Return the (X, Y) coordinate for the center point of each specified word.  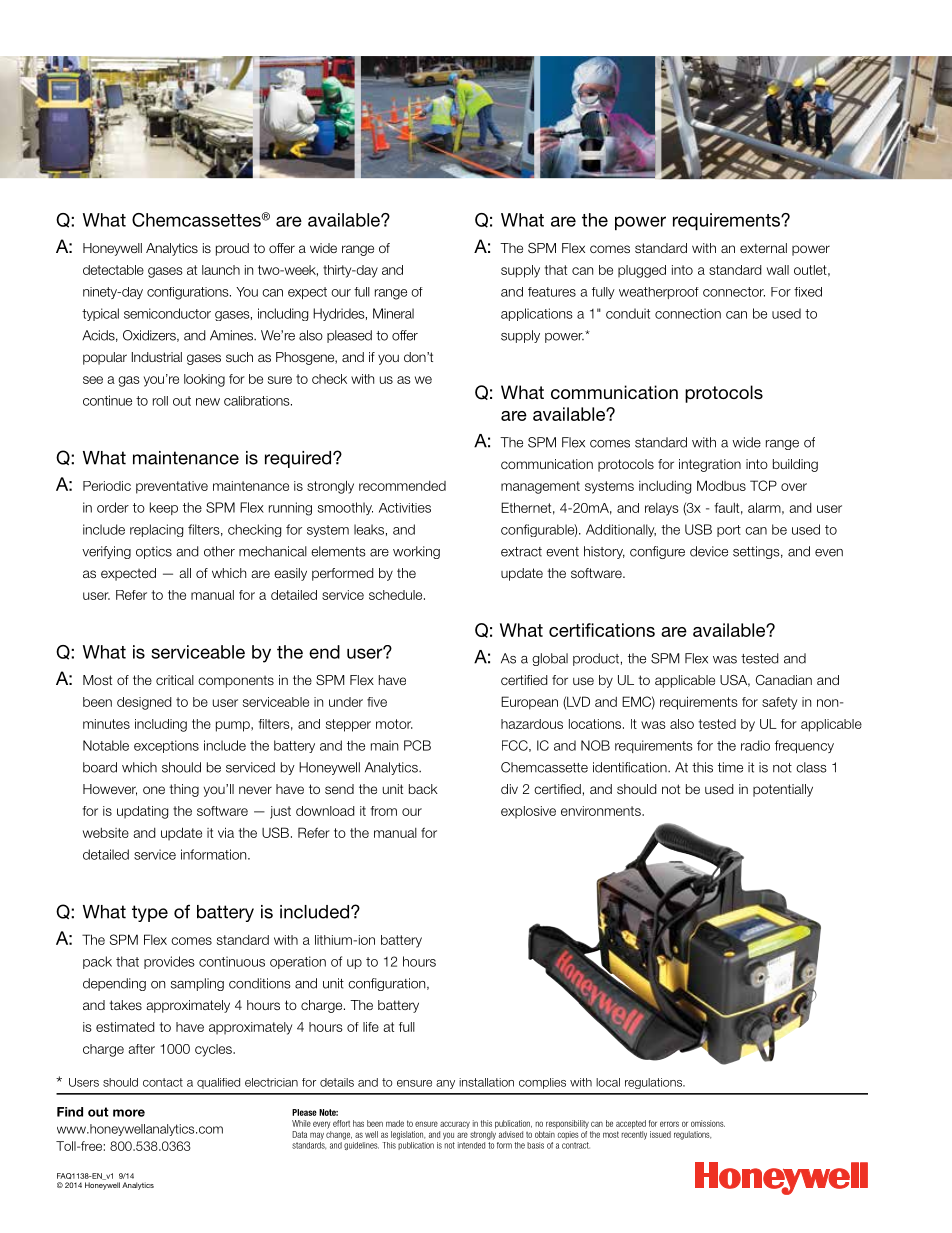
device (709, 551)
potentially (783, 790)
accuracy (455, 1124)
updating (142, 812)
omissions (708, 1123)
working (416, 552)
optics (154, 552)
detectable (113, 270)
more (129, 1113)
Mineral (393, 313)
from (383, 811)
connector (734, 292)
